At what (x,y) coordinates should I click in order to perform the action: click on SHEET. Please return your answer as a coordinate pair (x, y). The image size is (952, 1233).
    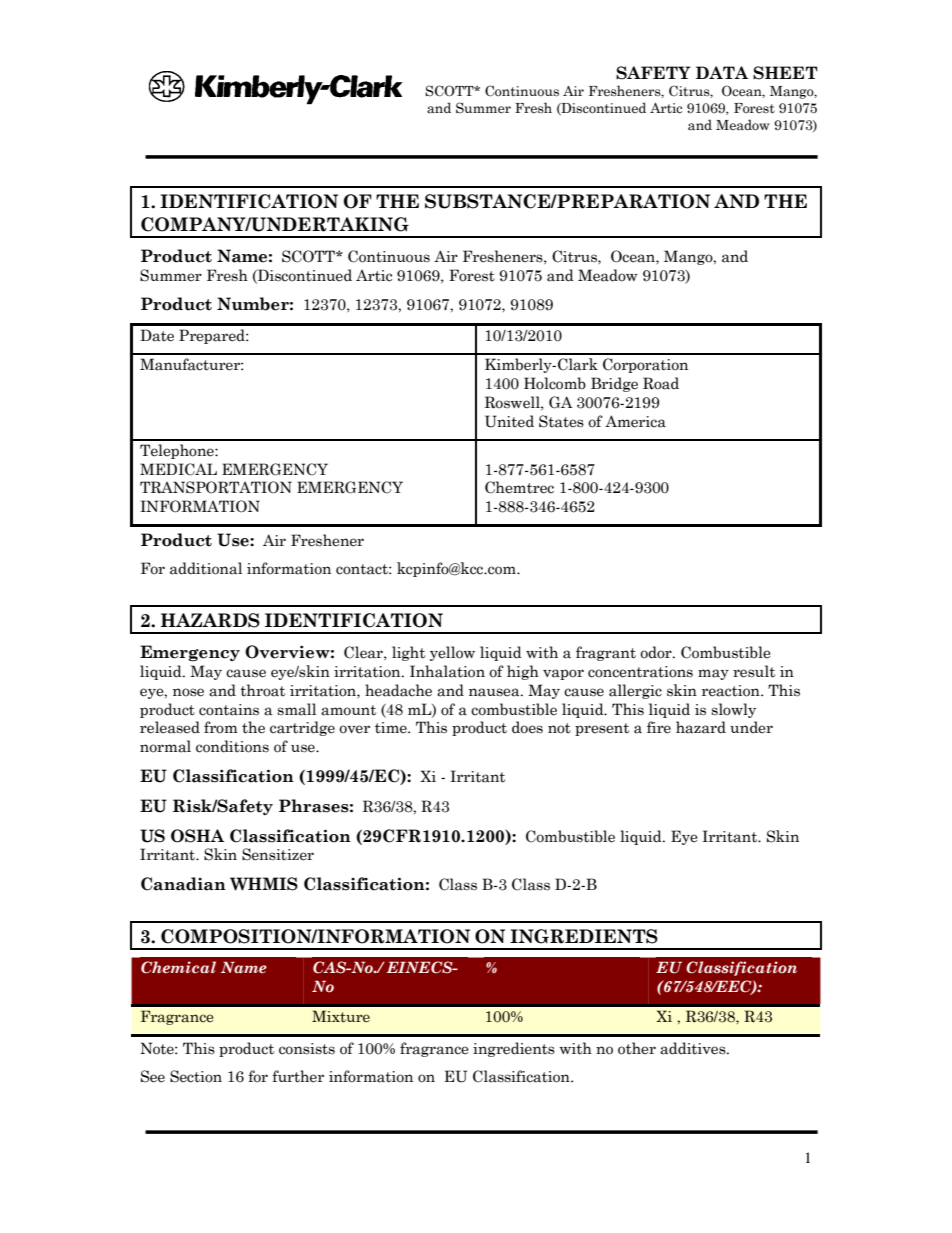
    Looking at the image, I should click on (785, 73).
